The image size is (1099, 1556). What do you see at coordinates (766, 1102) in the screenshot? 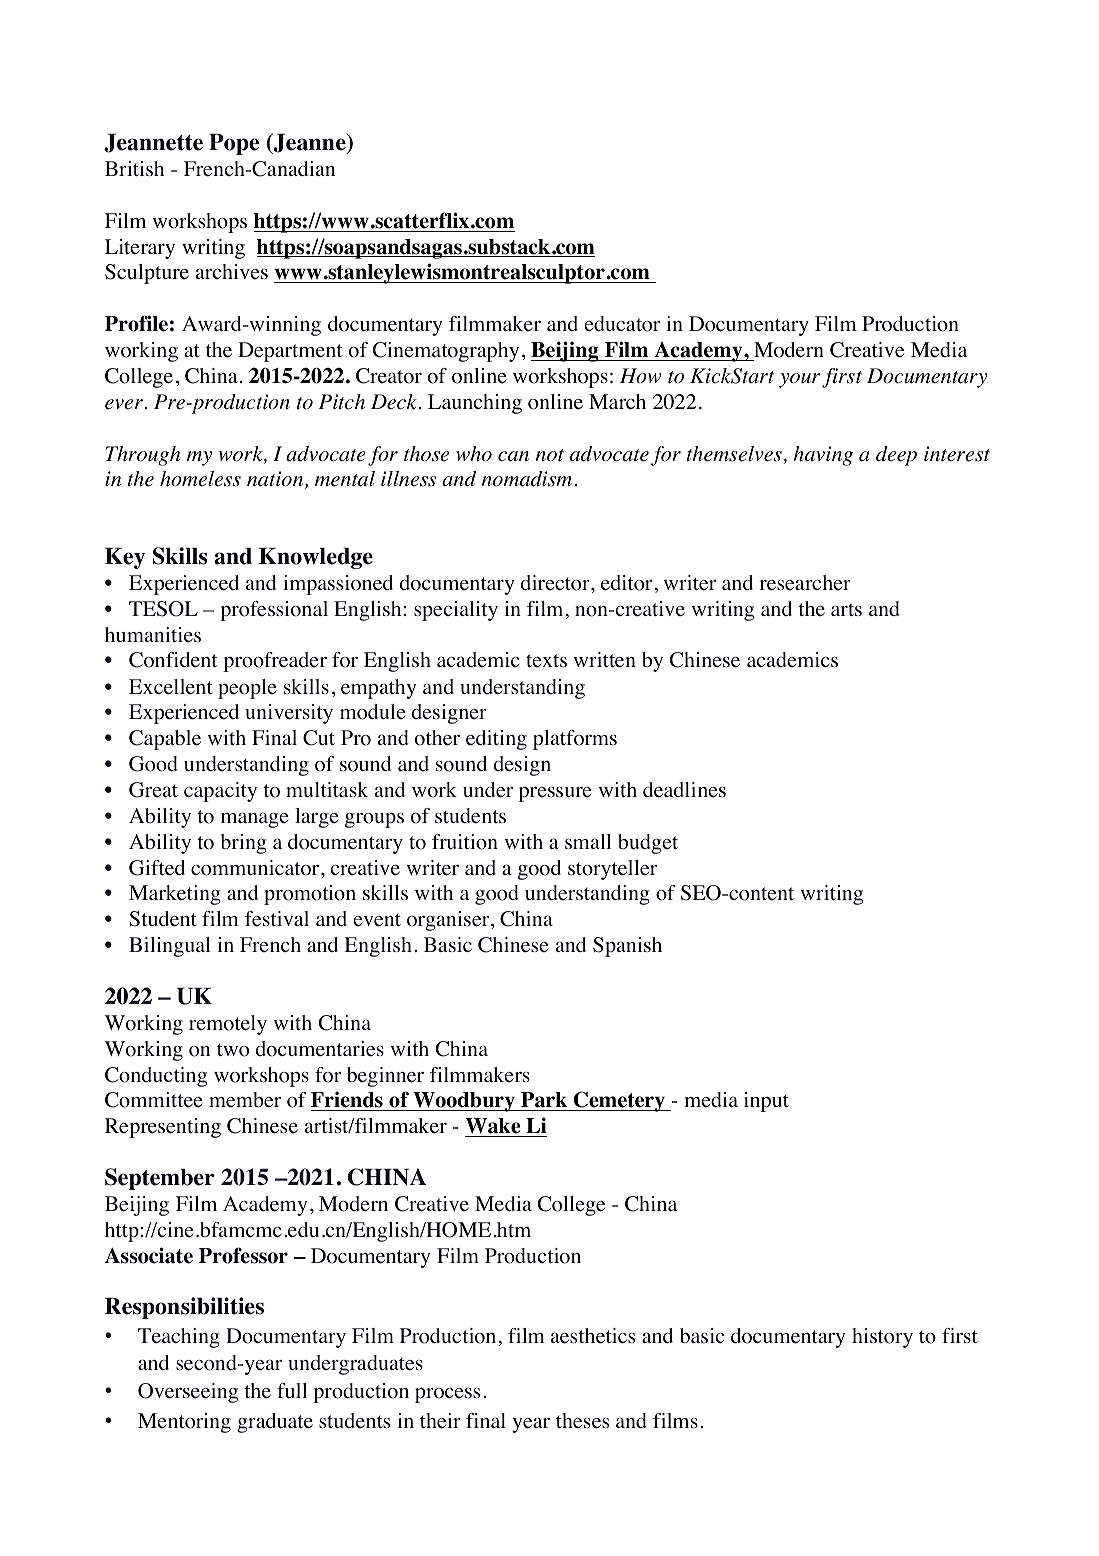
I see `input` at bounding box center [766, 1102].
